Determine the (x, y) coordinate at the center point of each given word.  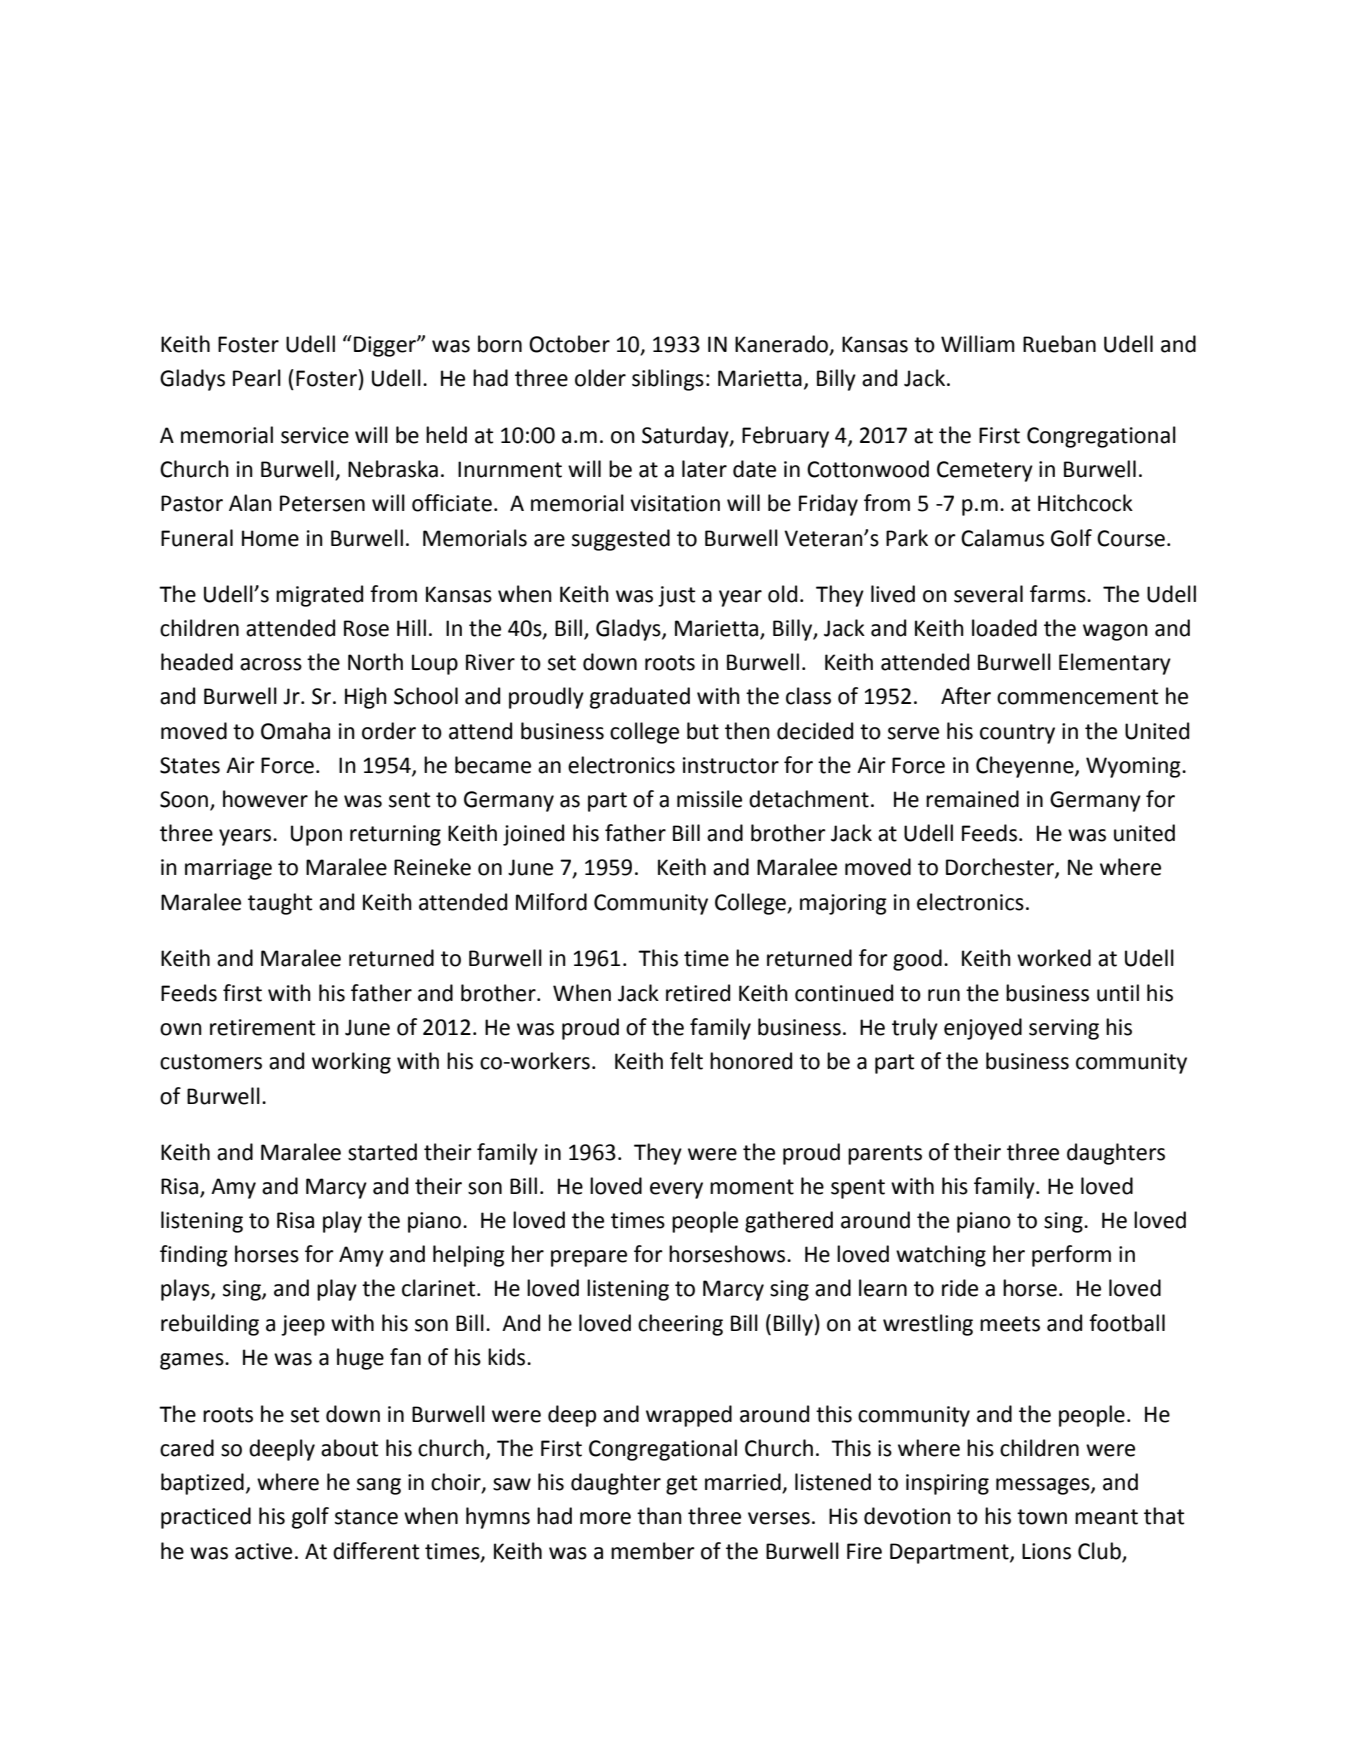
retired (698, 993)
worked (1054, 958)
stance (366, 1517)
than (659, 1516)
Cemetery (985, 471)
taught (280, 904)
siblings (668, 380)
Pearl (257, 378)
